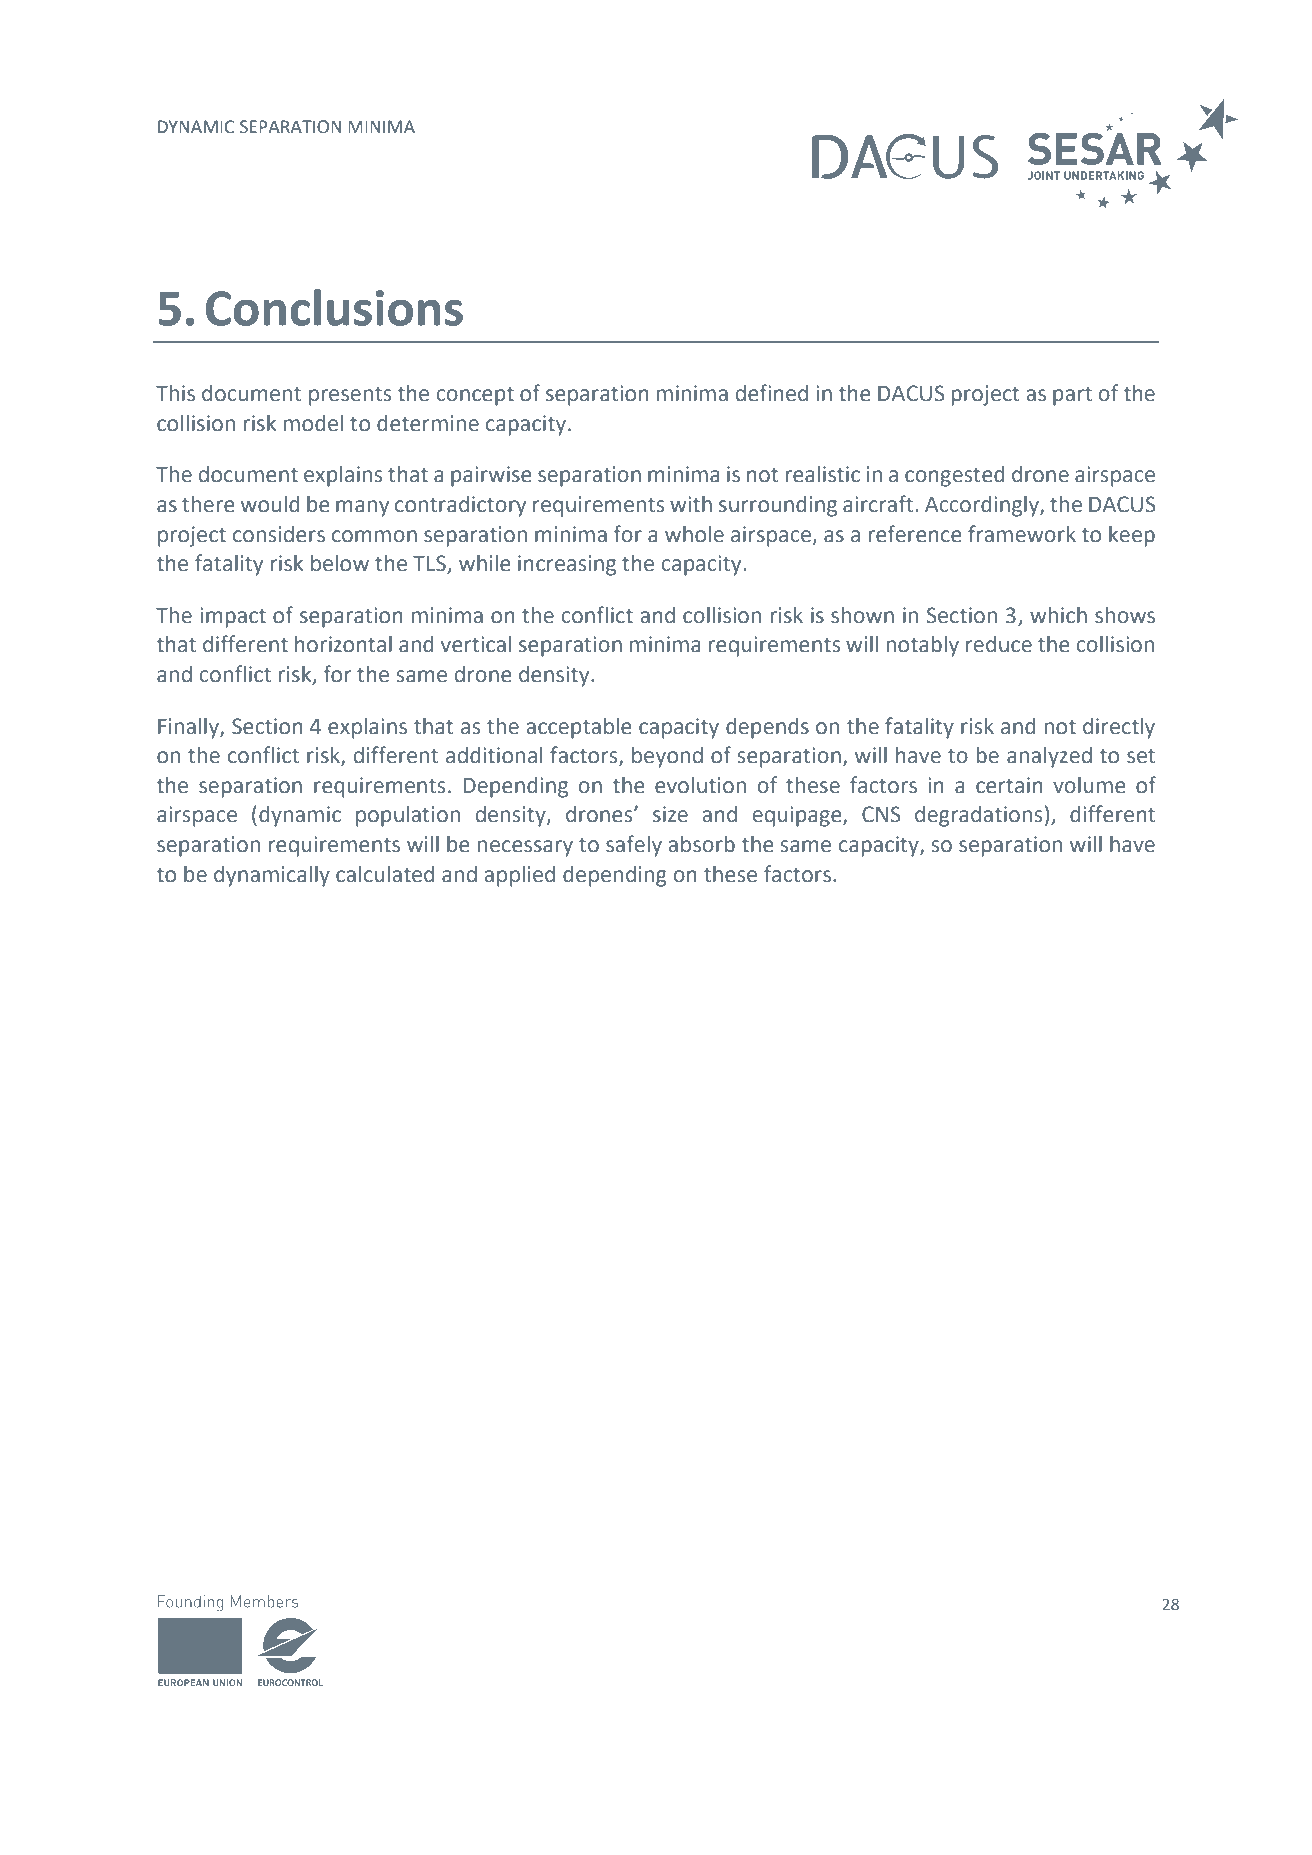  What do you see at coordinates (978, 816) in the screenshot?
I see `degradations` at bounding box center [978, 816].
